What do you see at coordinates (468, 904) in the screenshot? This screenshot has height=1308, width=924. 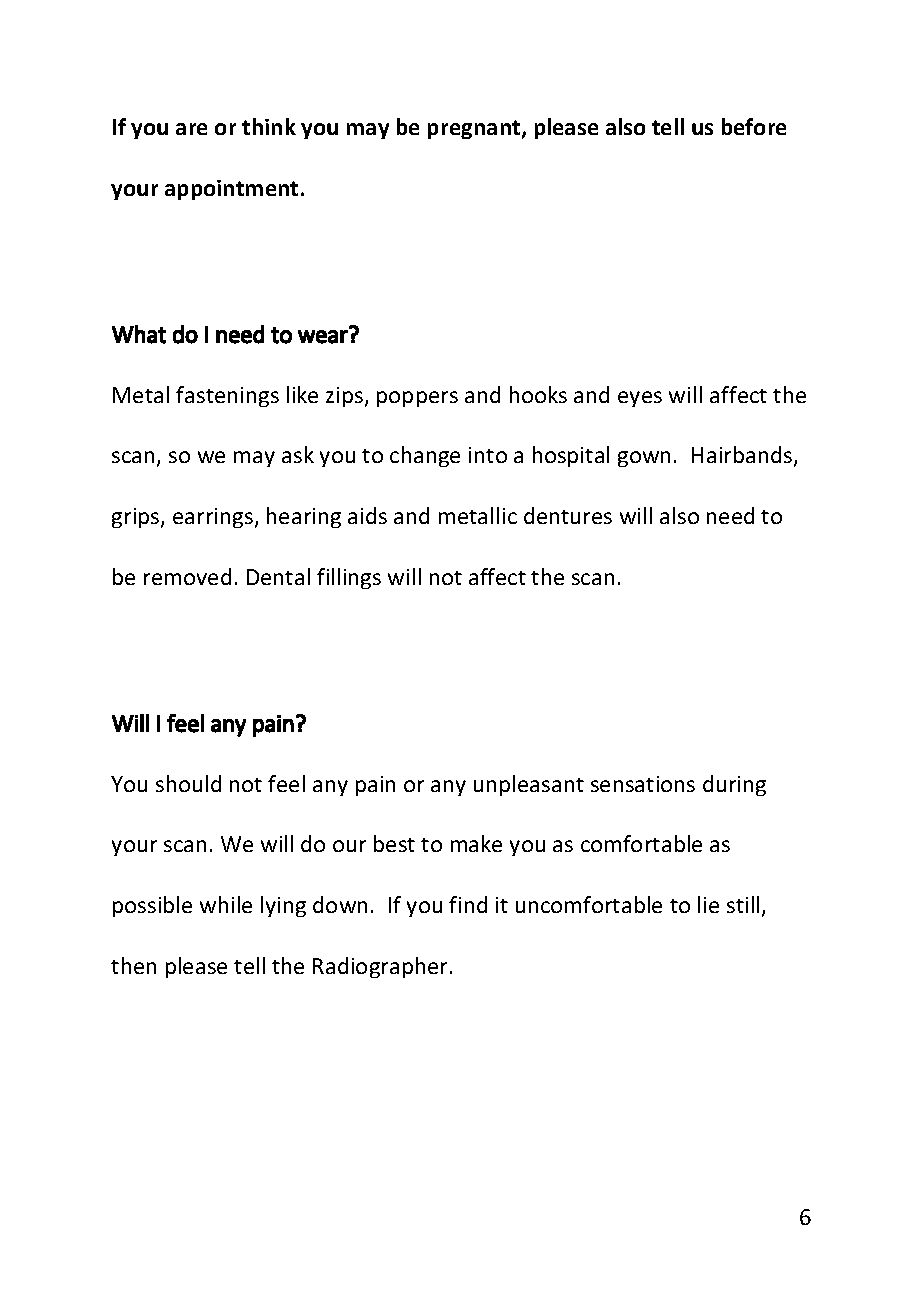 I see `find` at bounding box center [468, 904].
